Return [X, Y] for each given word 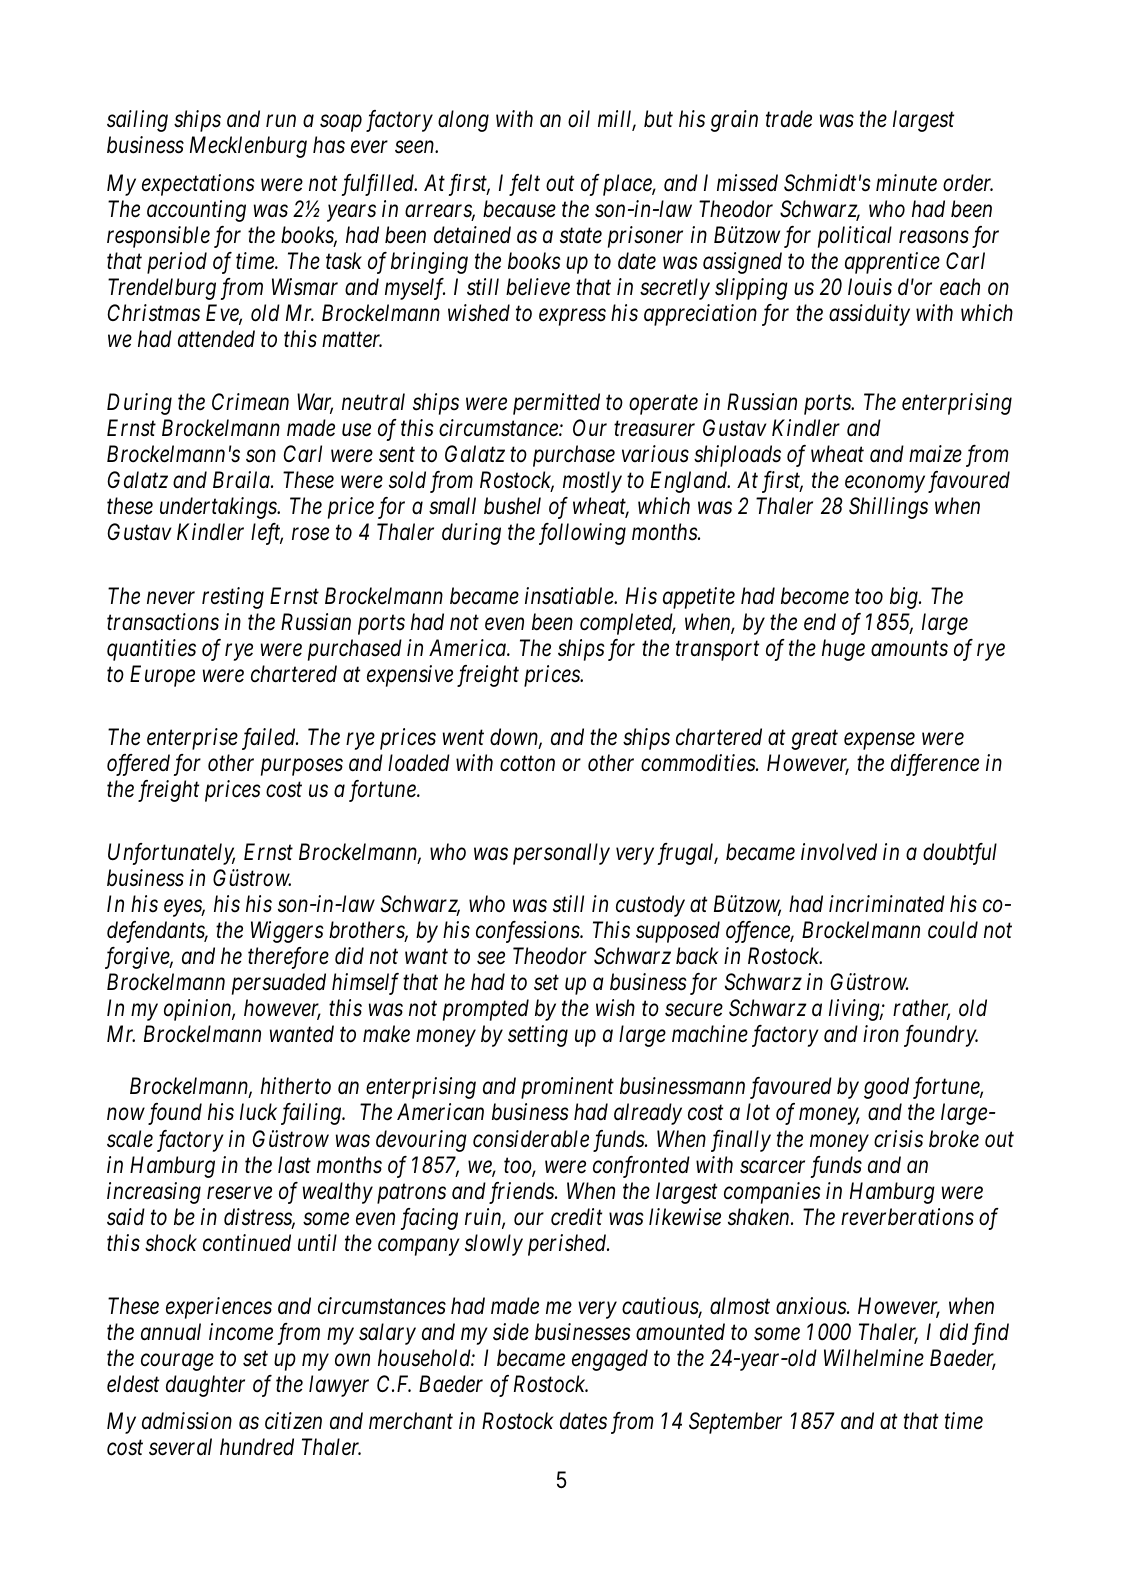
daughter [205, 1386]
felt [524, 185]
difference [935, 765]
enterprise [192, 739]
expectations [198, 185]
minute [906, 183]
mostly [592, 482]
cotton [527, 764]
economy [885, 484]
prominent [567, 1088]
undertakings [219, 508]
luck [258, 1112]
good [886, 1088]
